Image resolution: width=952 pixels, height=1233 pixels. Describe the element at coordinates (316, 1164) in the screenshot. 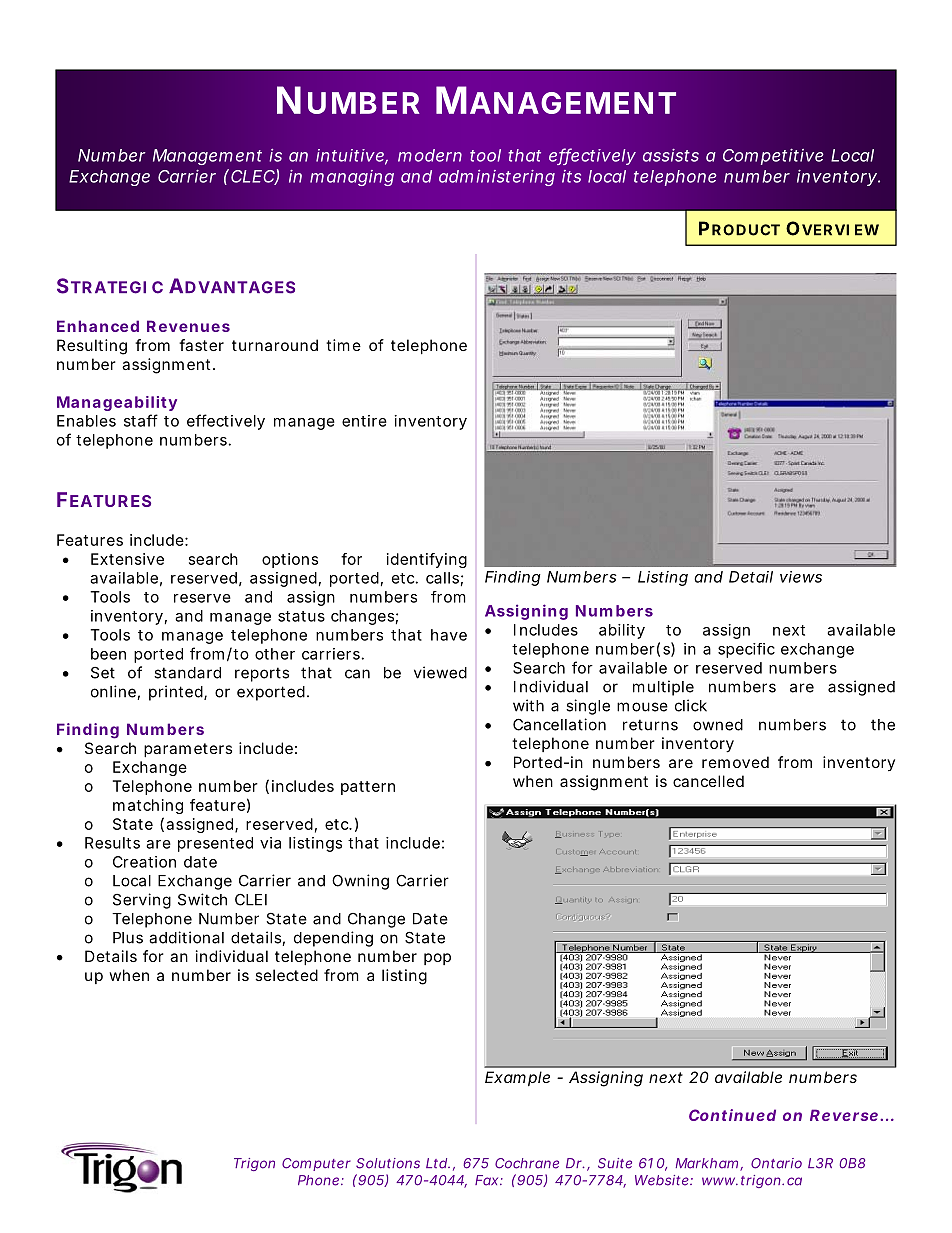

I see `Computer` at that location.
